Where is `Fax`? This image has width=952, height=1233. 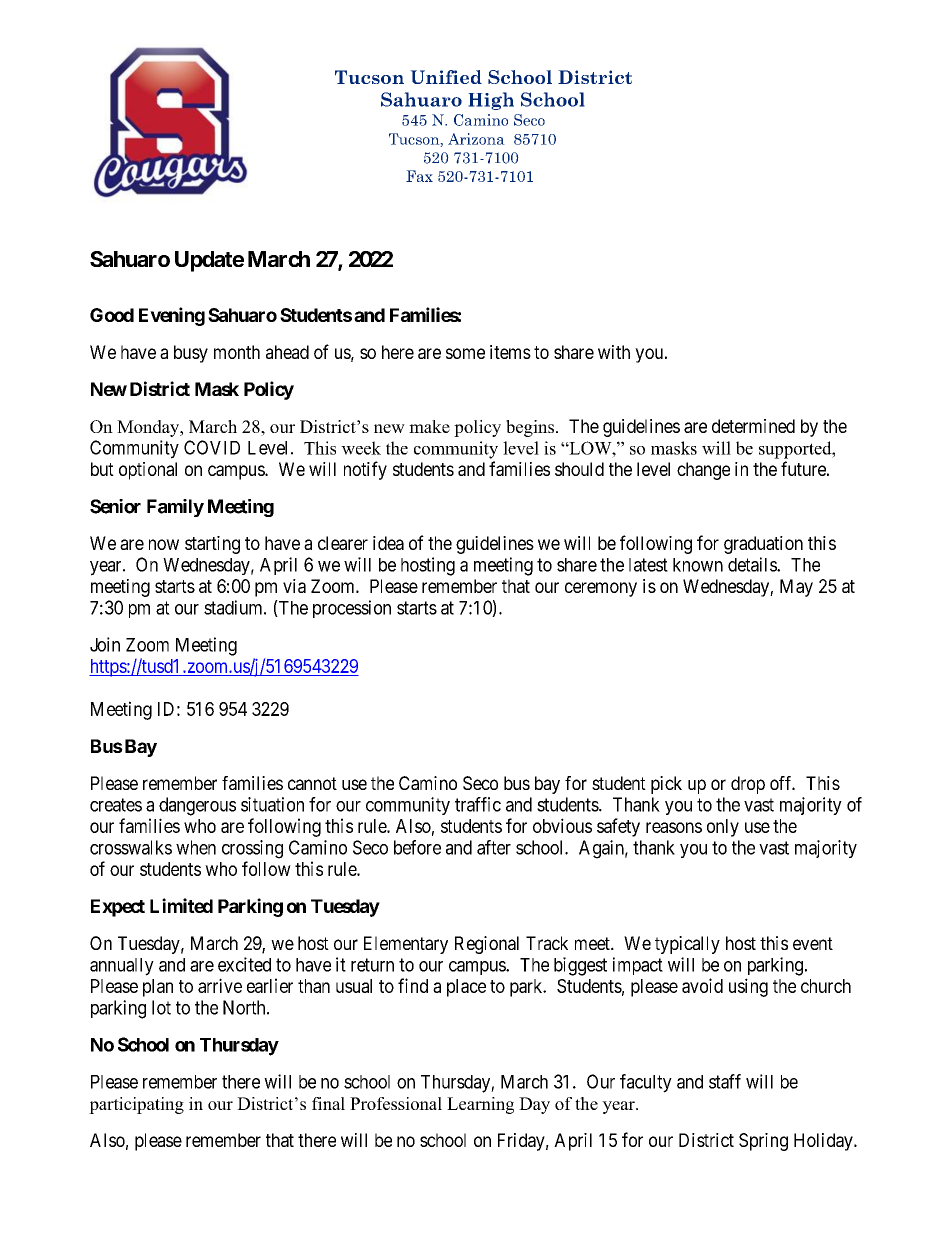
Fax is located at coordinates (419, 176).
